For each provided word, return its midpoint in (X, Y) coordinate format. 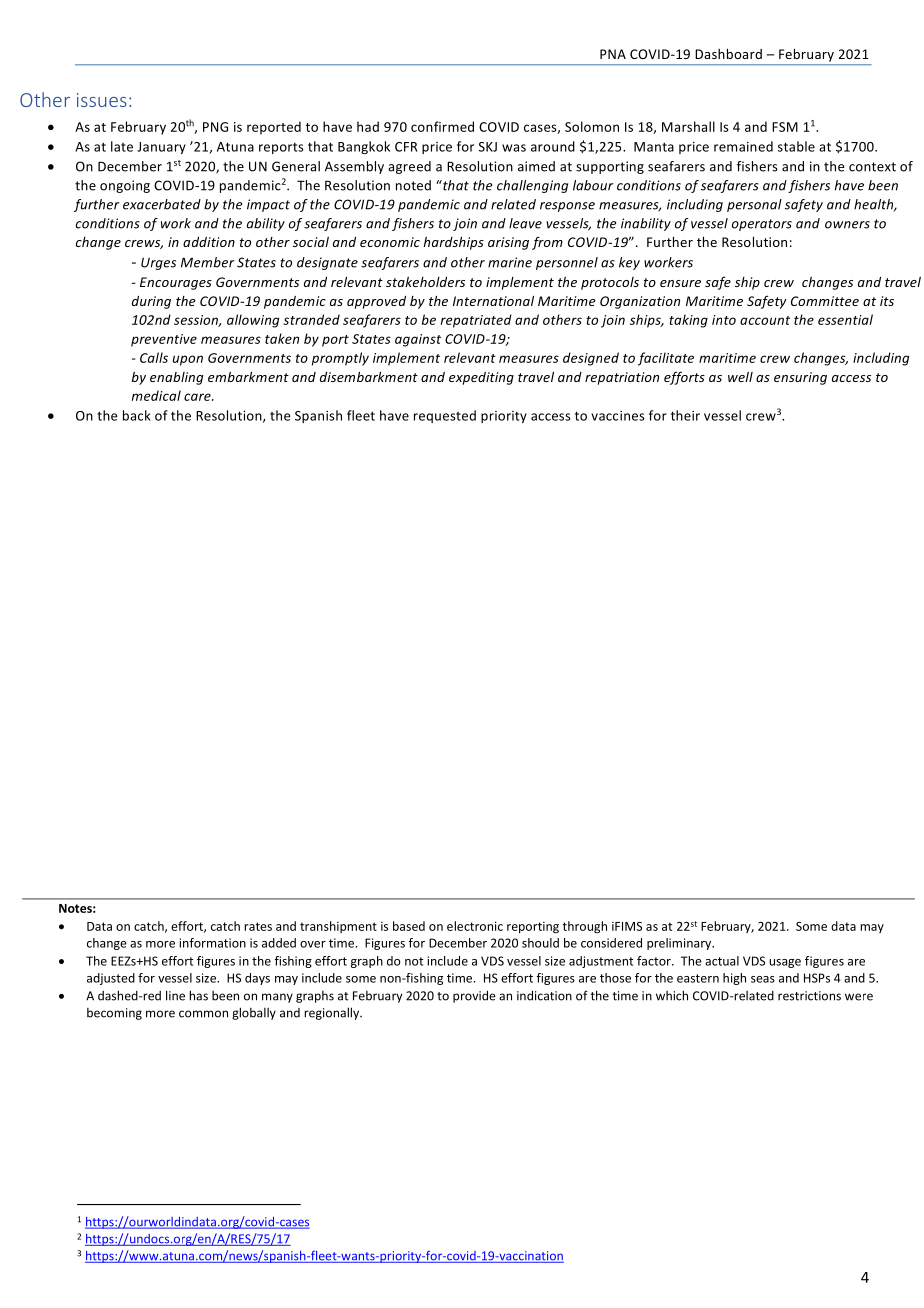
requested (445, 416)
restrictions (809, 996)
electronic (475, 926)
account (765, 320)
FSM (785, 127)
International (493, 301)
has (198, 995)
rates (258, 926)
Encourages (176, 283)
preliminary (680, 944)
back (137, 415)
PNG (215, 127)
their (685, 415)
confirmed (442, 126)
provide (474, 996)
